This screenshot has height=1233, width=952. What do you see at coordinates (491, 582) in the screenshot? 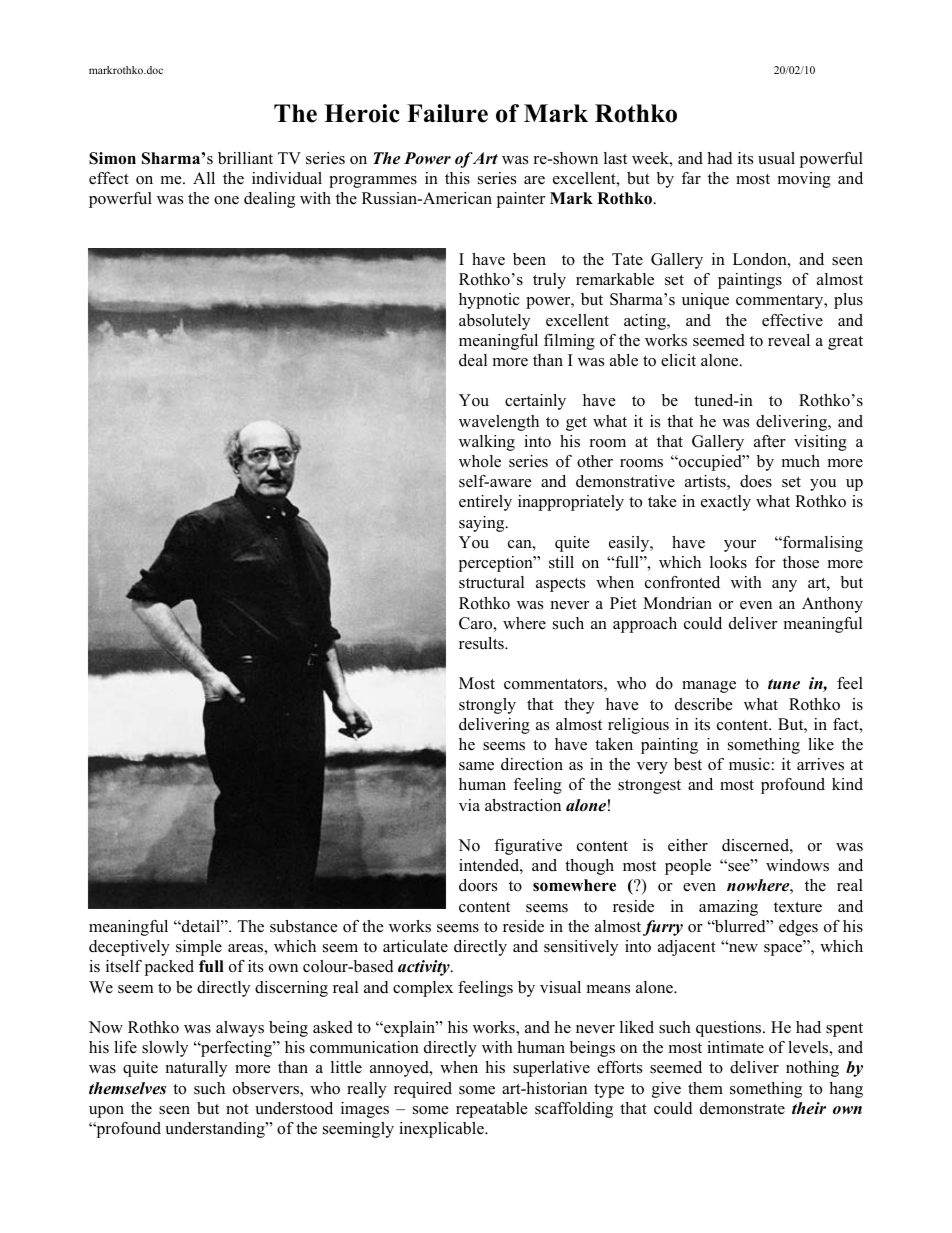
I see `structural` at bounding box center [491, 582].
